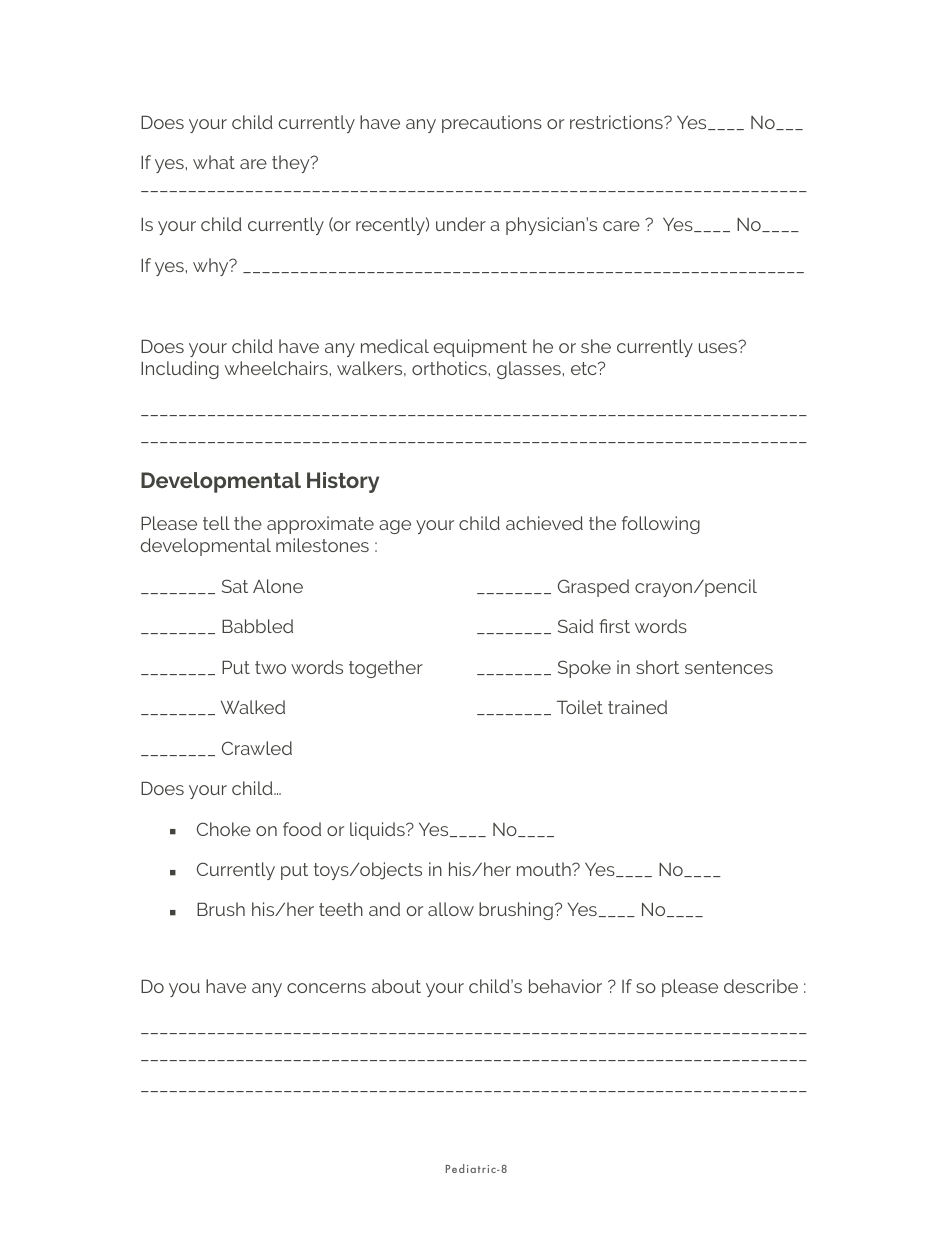 Image resolution: width=952 pixels, height=1233 pixels. Describe the element at coordinates (761, 986) in the screenshot. I see `describe` at that location.
